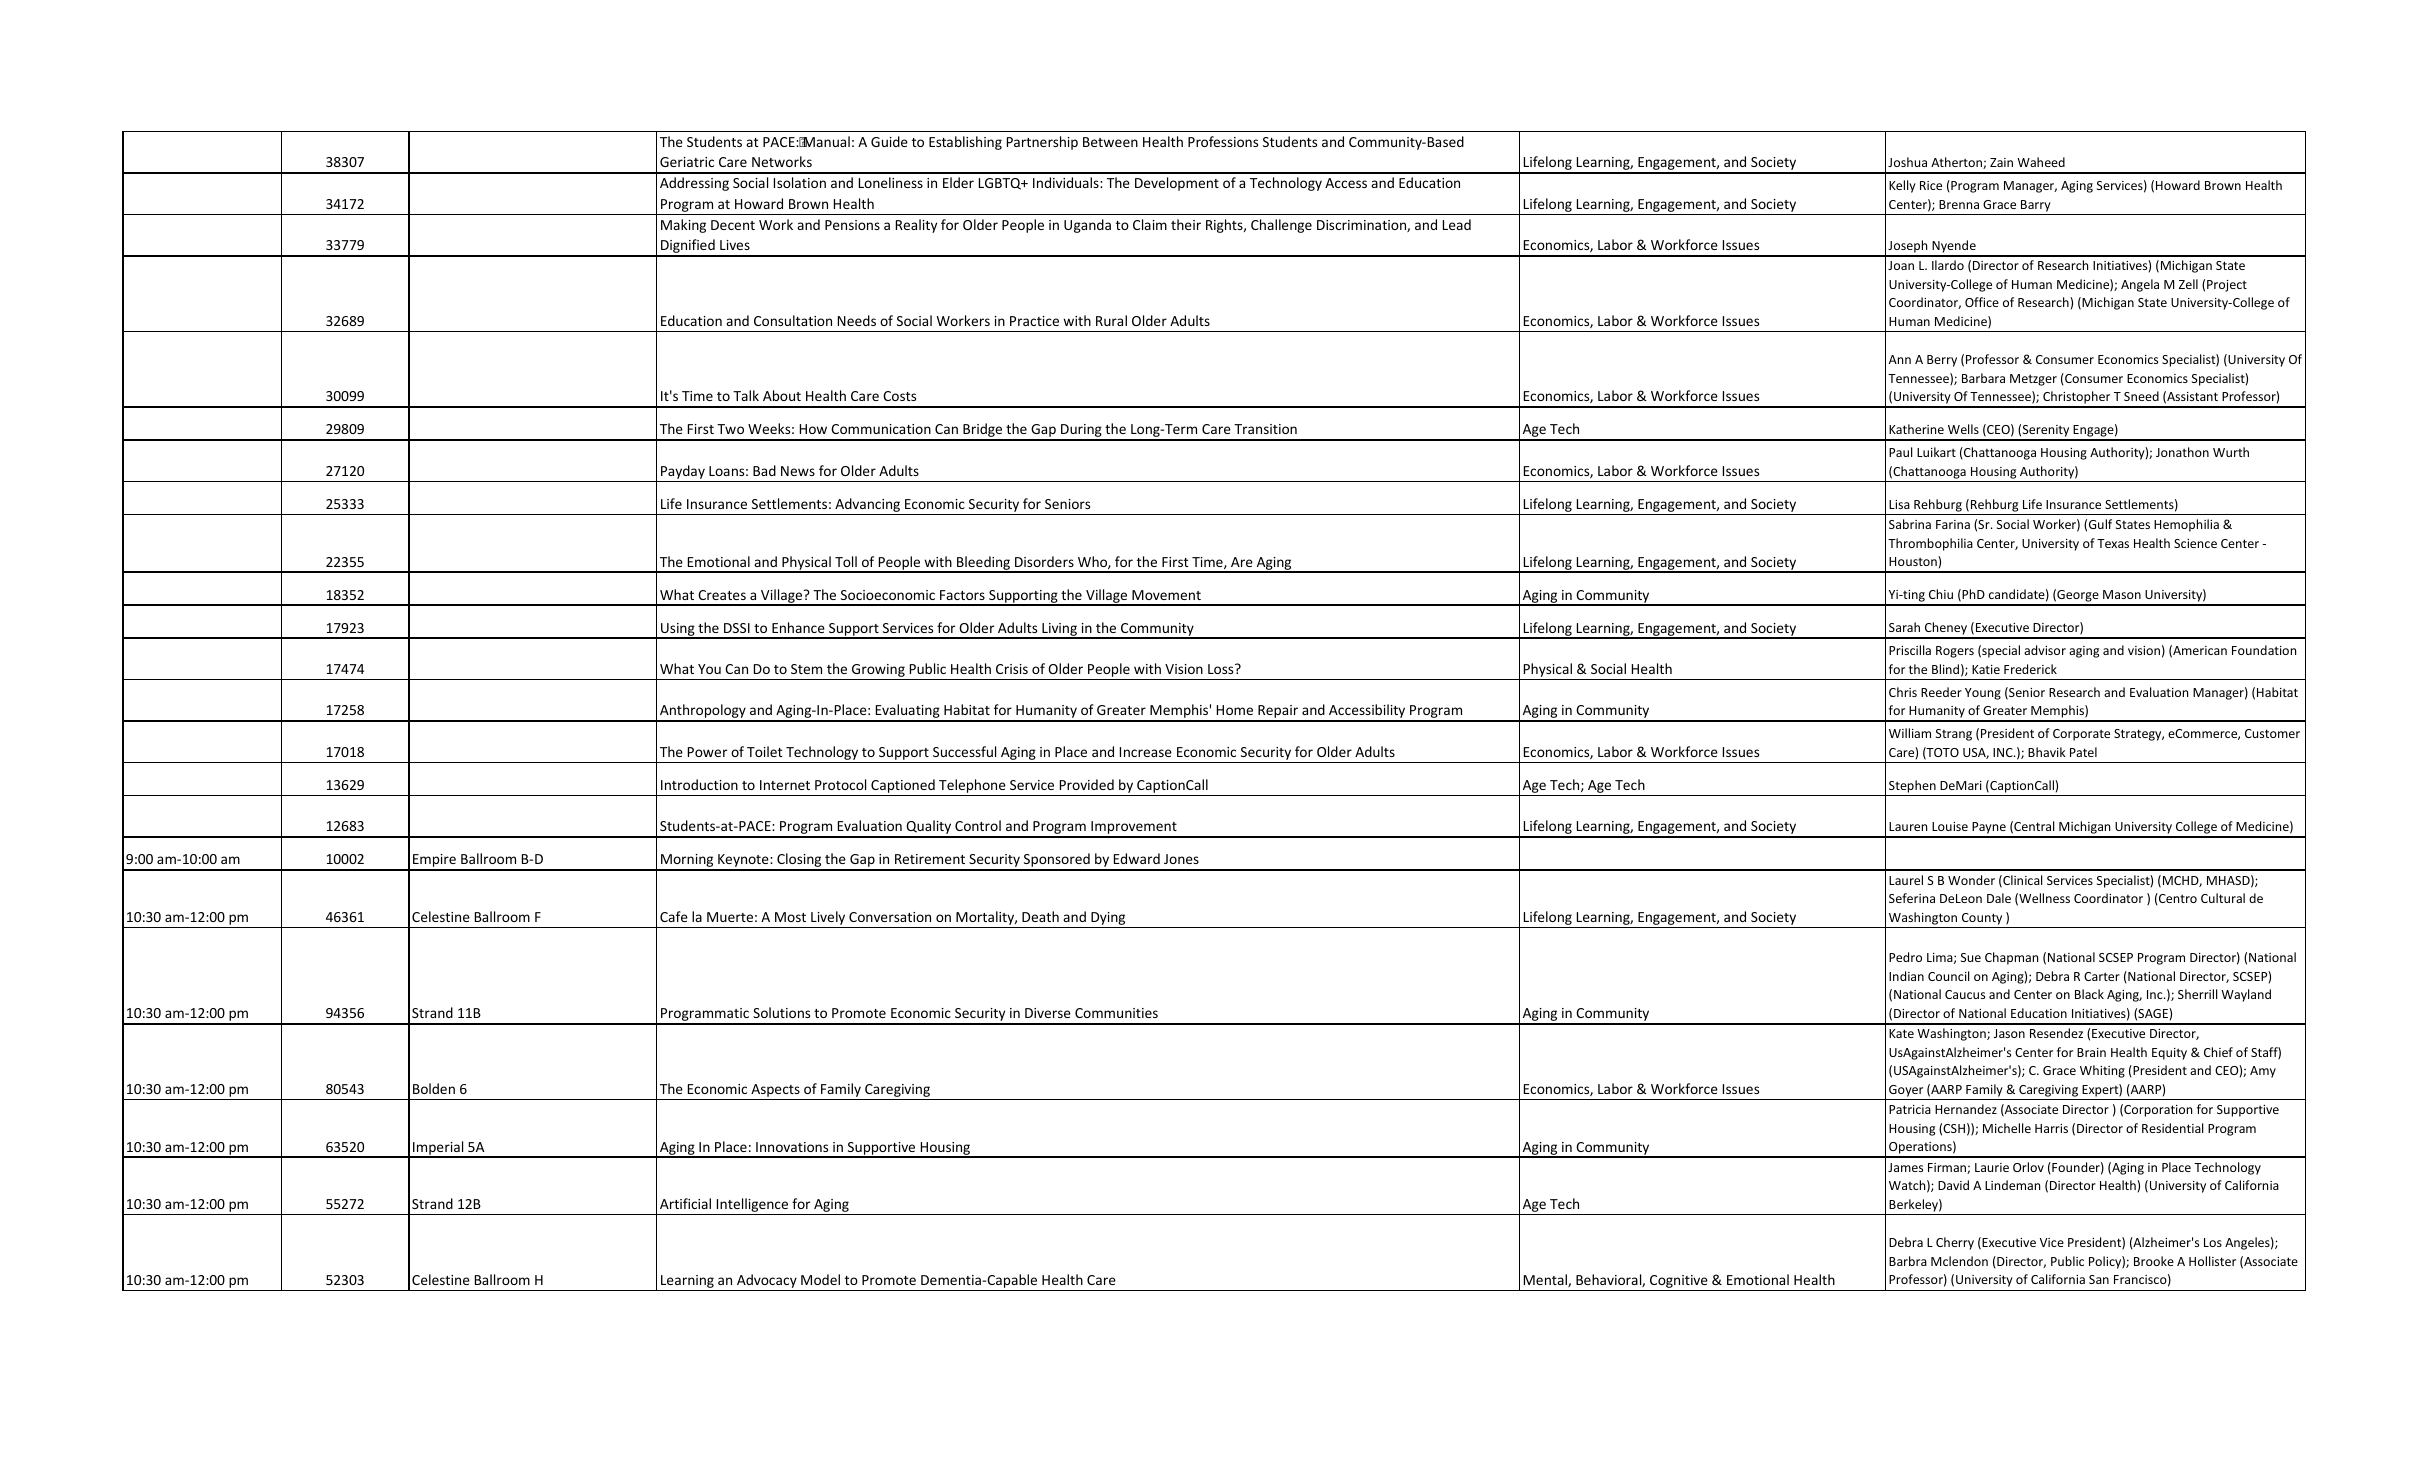  Describe the element at coordinates (1223, 141) in the screenshot. I see `Professions` at that location.
